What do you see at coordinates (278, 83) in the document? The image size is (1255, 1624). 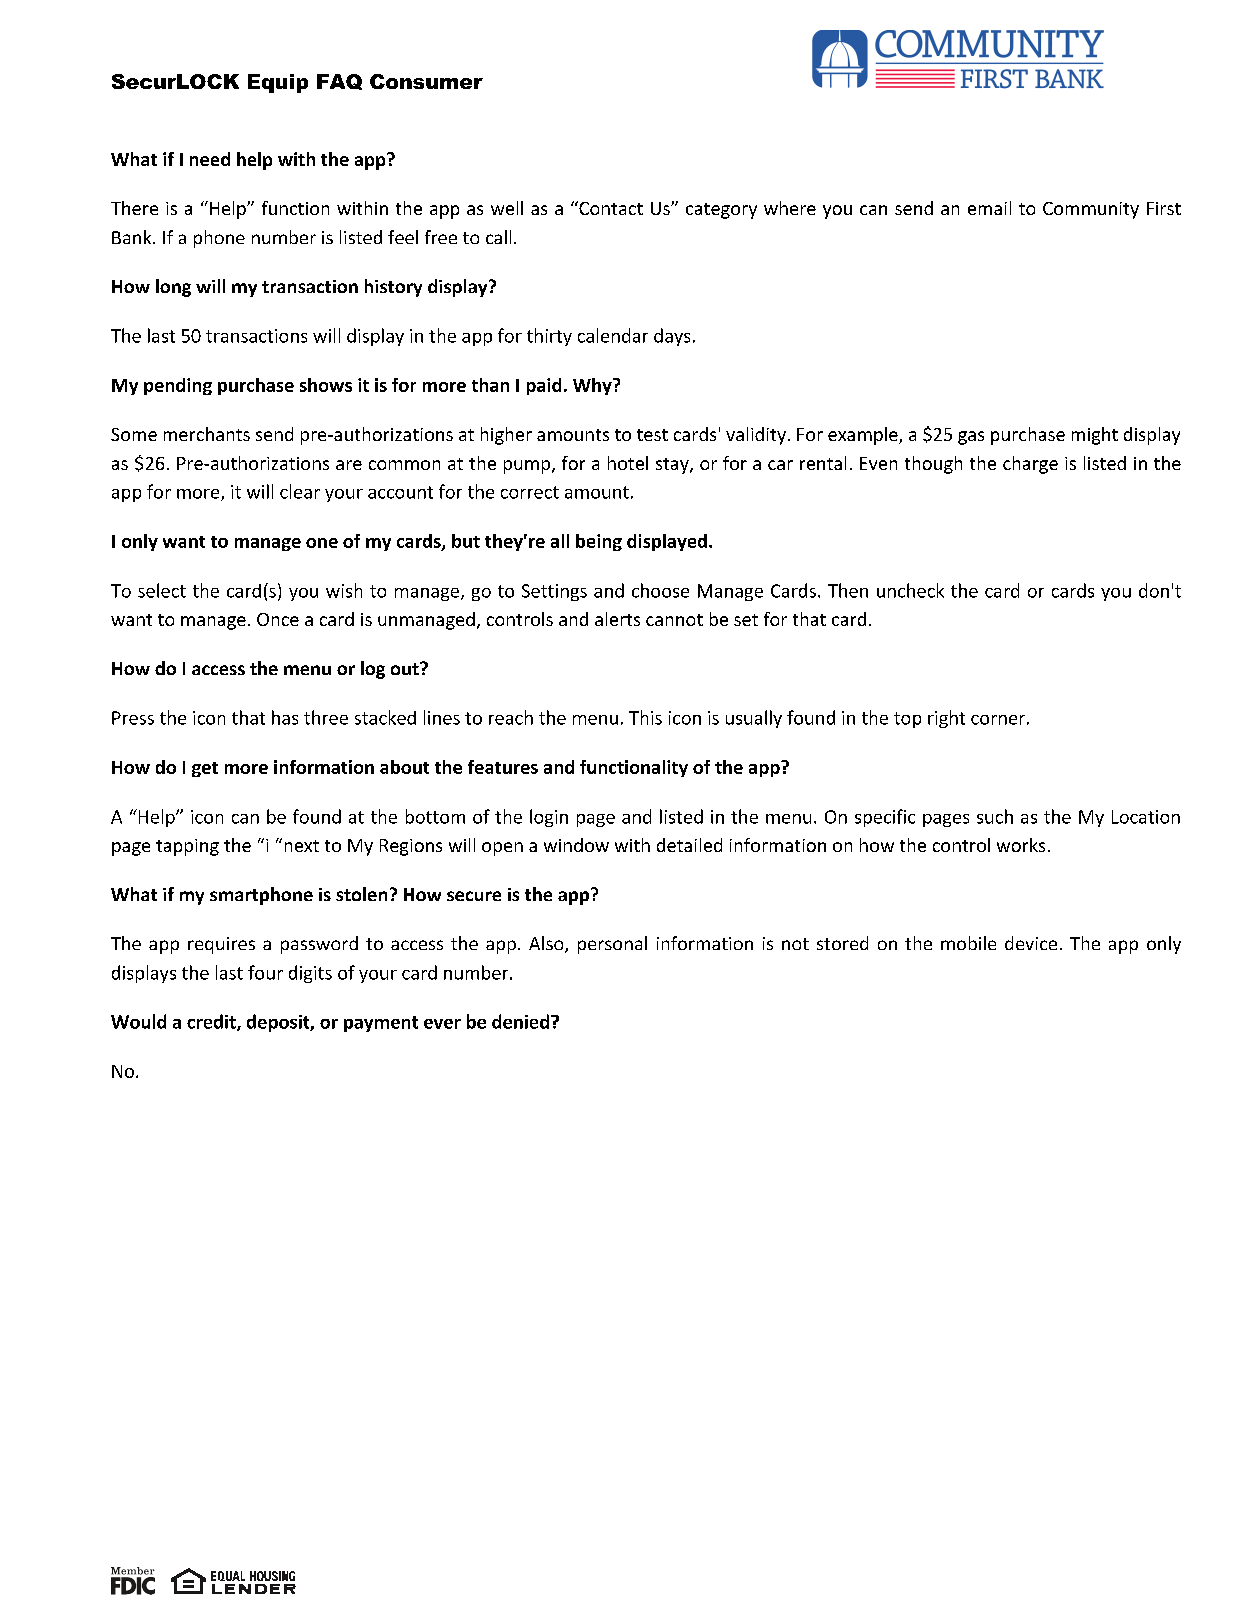 I see `Equip` at bounding box center [278, 83].
